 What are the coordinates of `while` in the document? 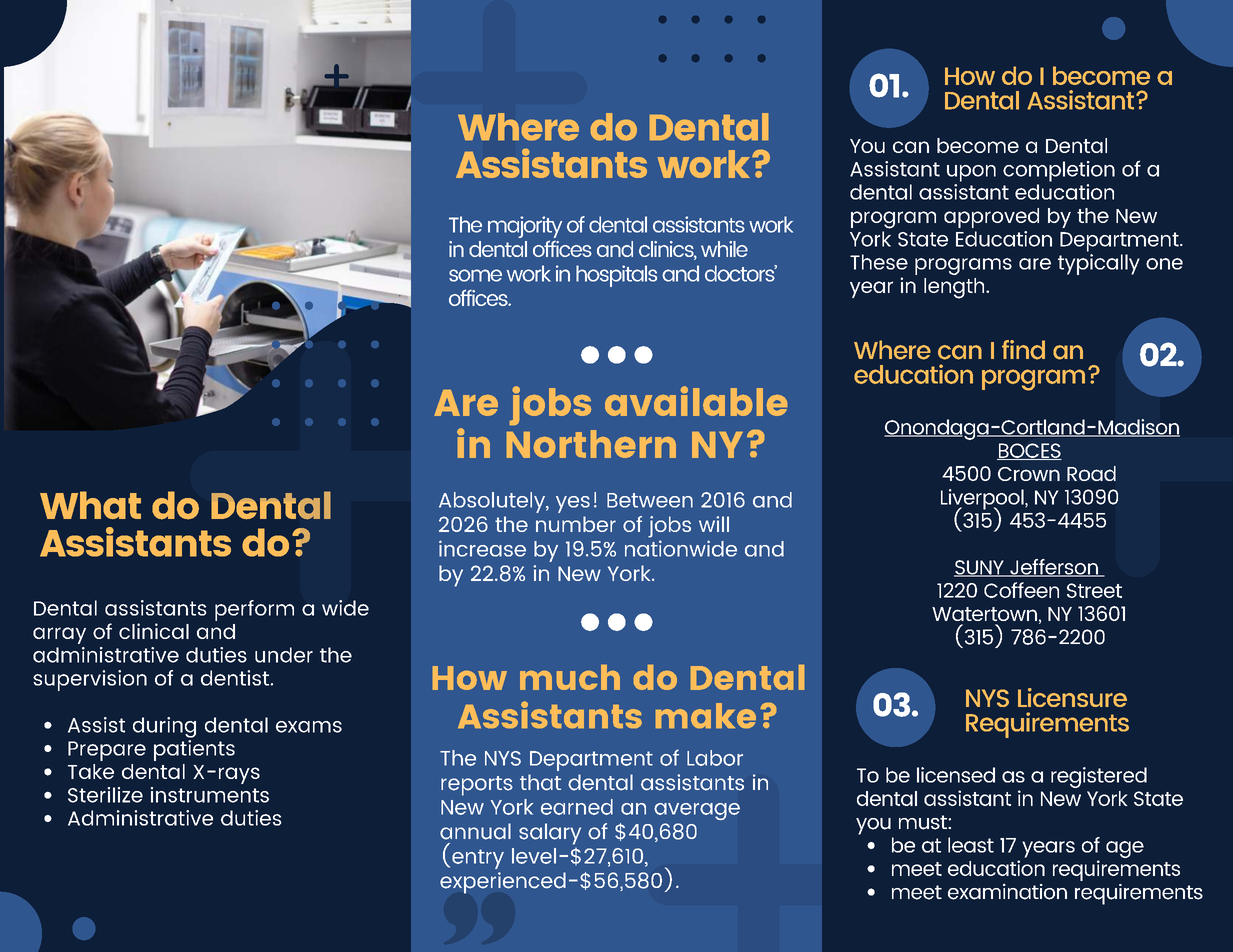 It's located at (724, 249).
